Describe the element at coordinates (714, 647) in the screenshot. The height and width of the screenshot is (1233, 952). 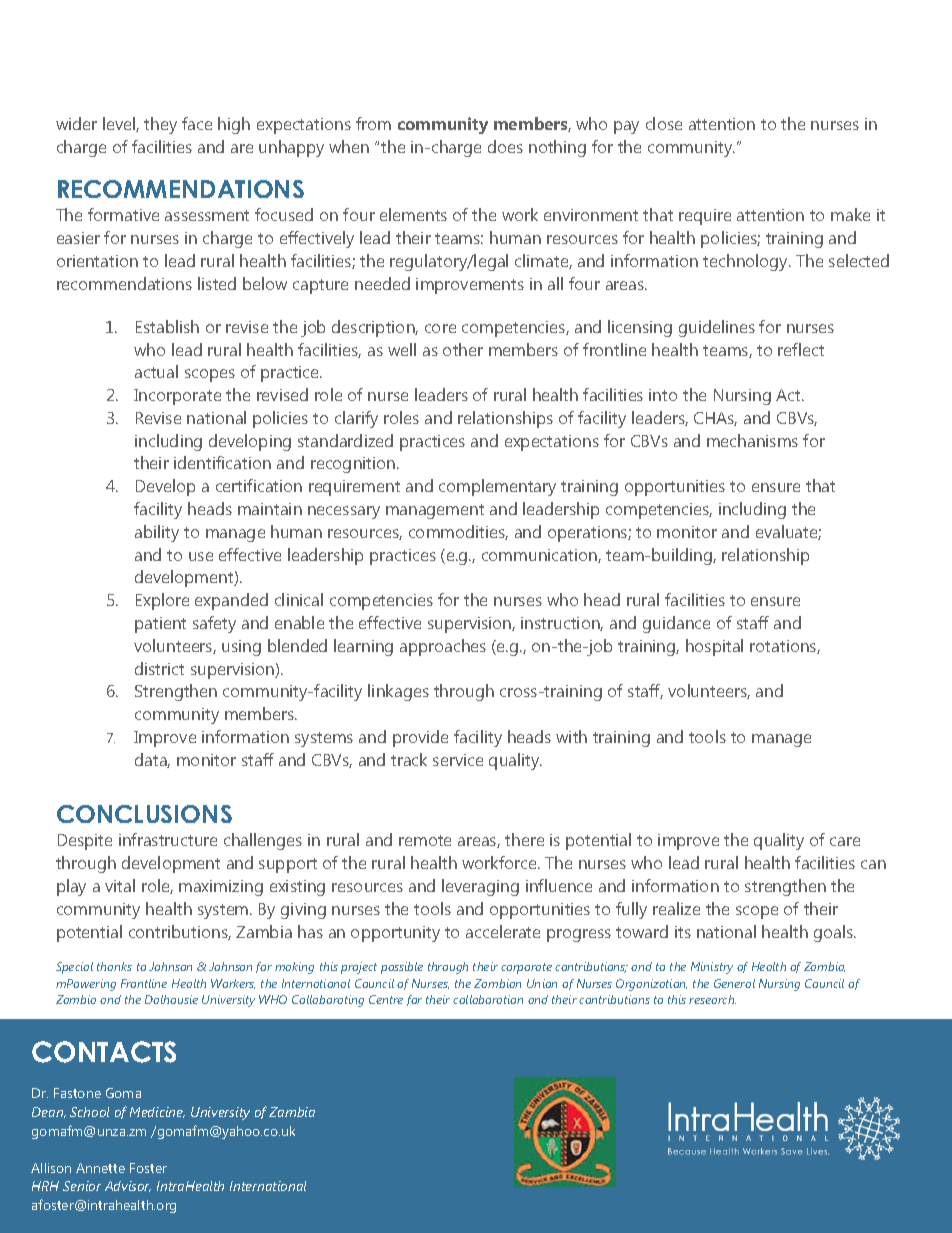
I see `hospital` at that location.
